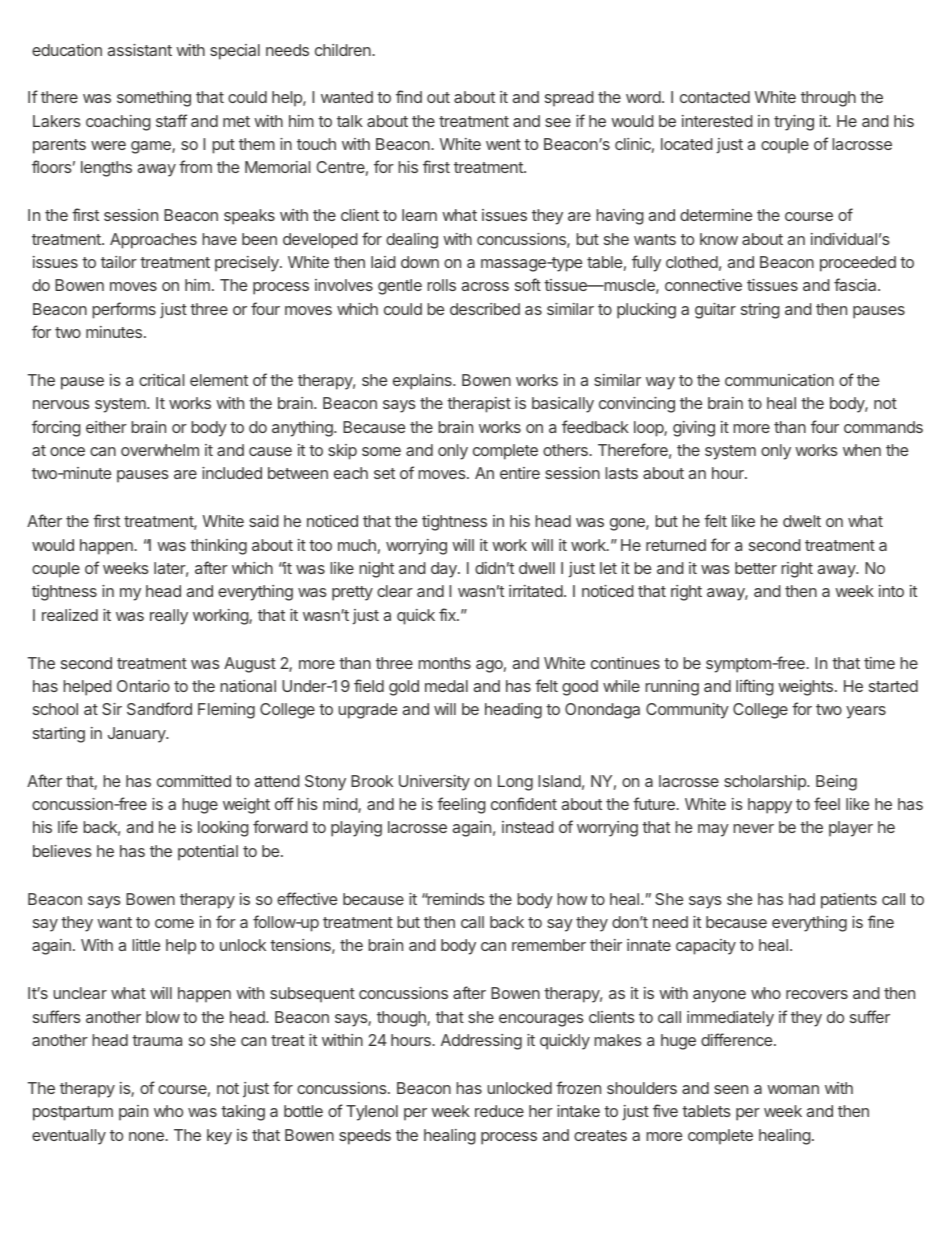 The width and height of the screenshot is (952, 1233). What do you see at coordinates (441, 285) in the screenshot?
I see `rolls` at bounding box center [441, 285].
